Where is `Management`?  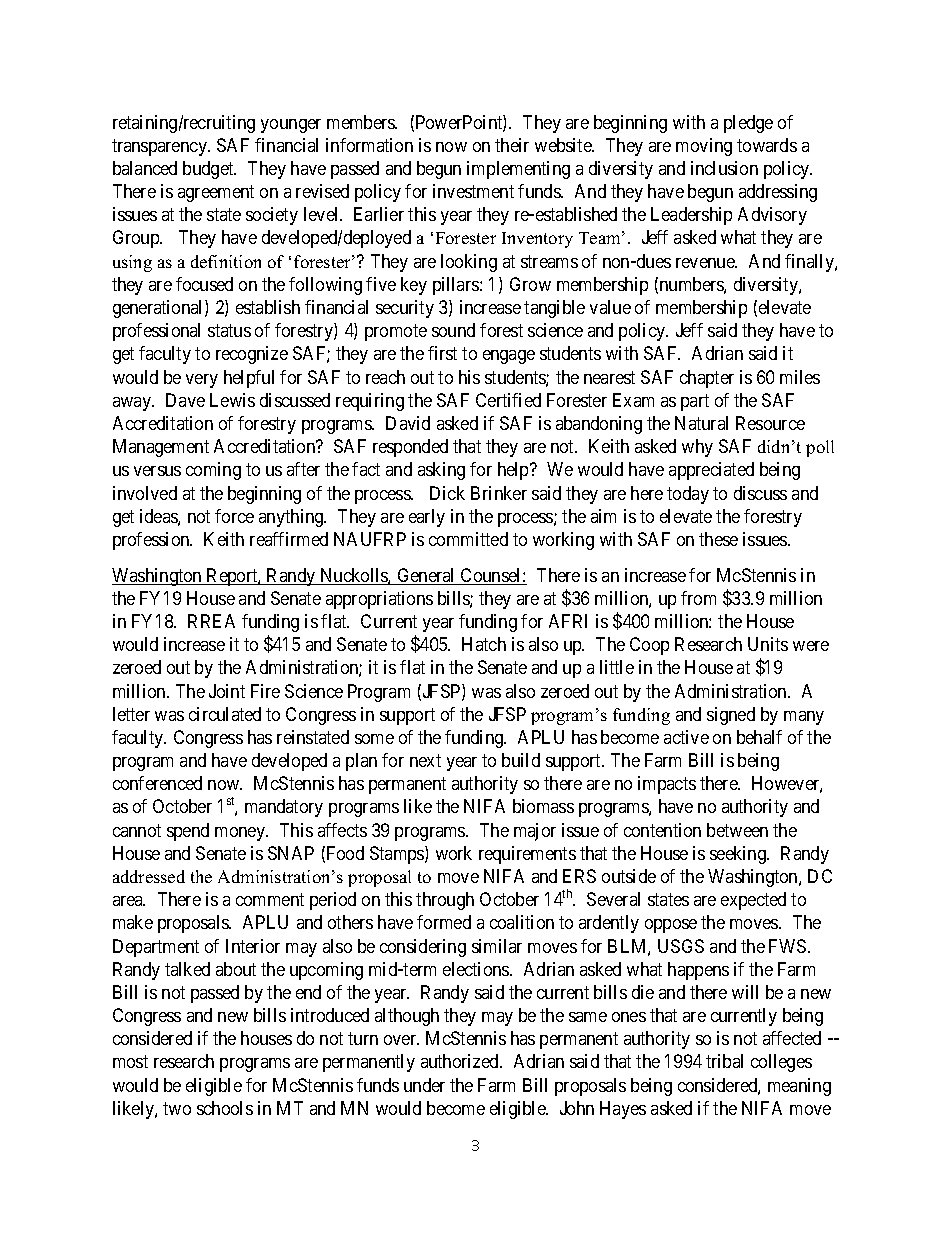 Management is located at coordinates (161, 448).
